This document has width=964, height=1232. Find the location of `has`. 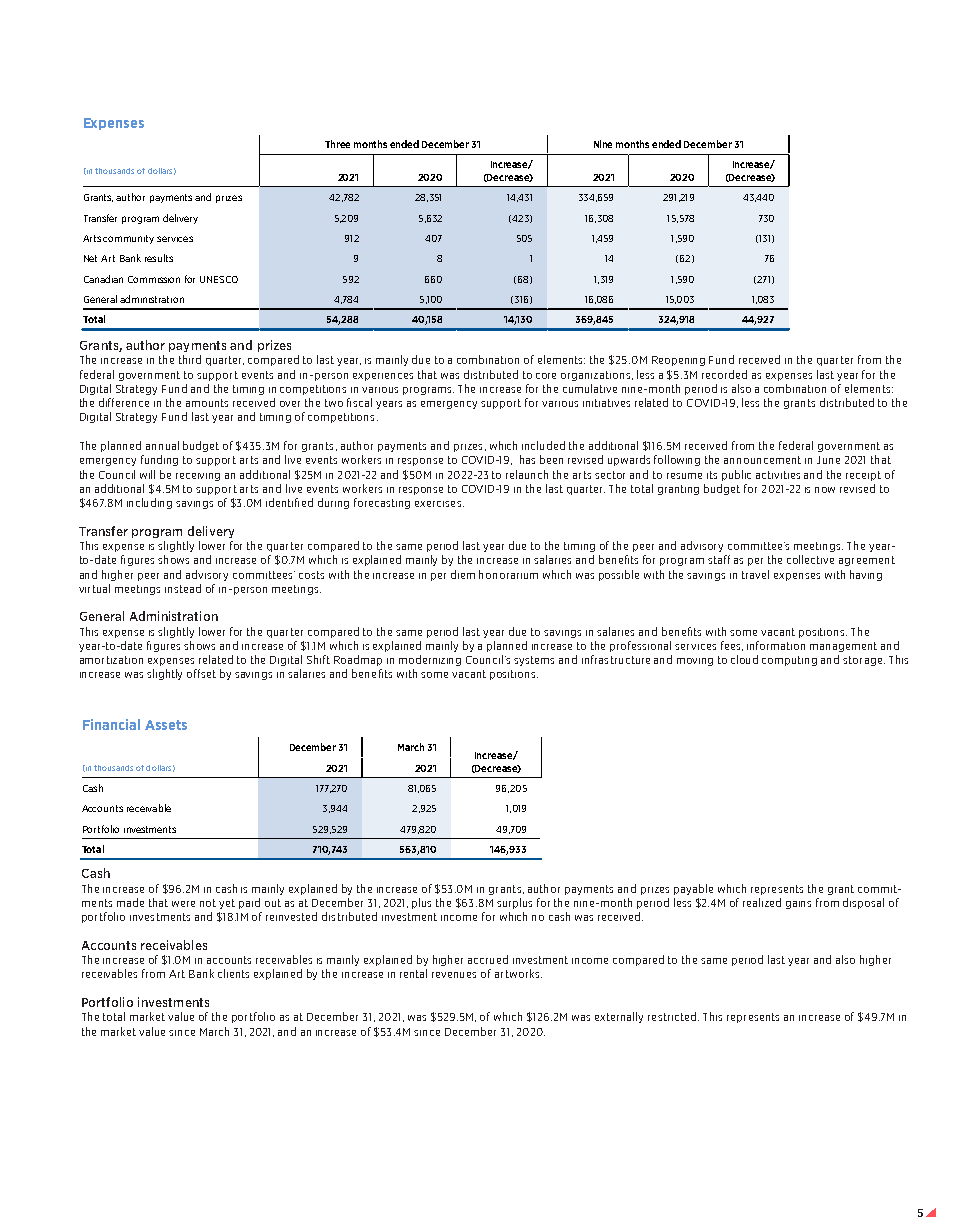

has is located at coordinates (527, 459).
